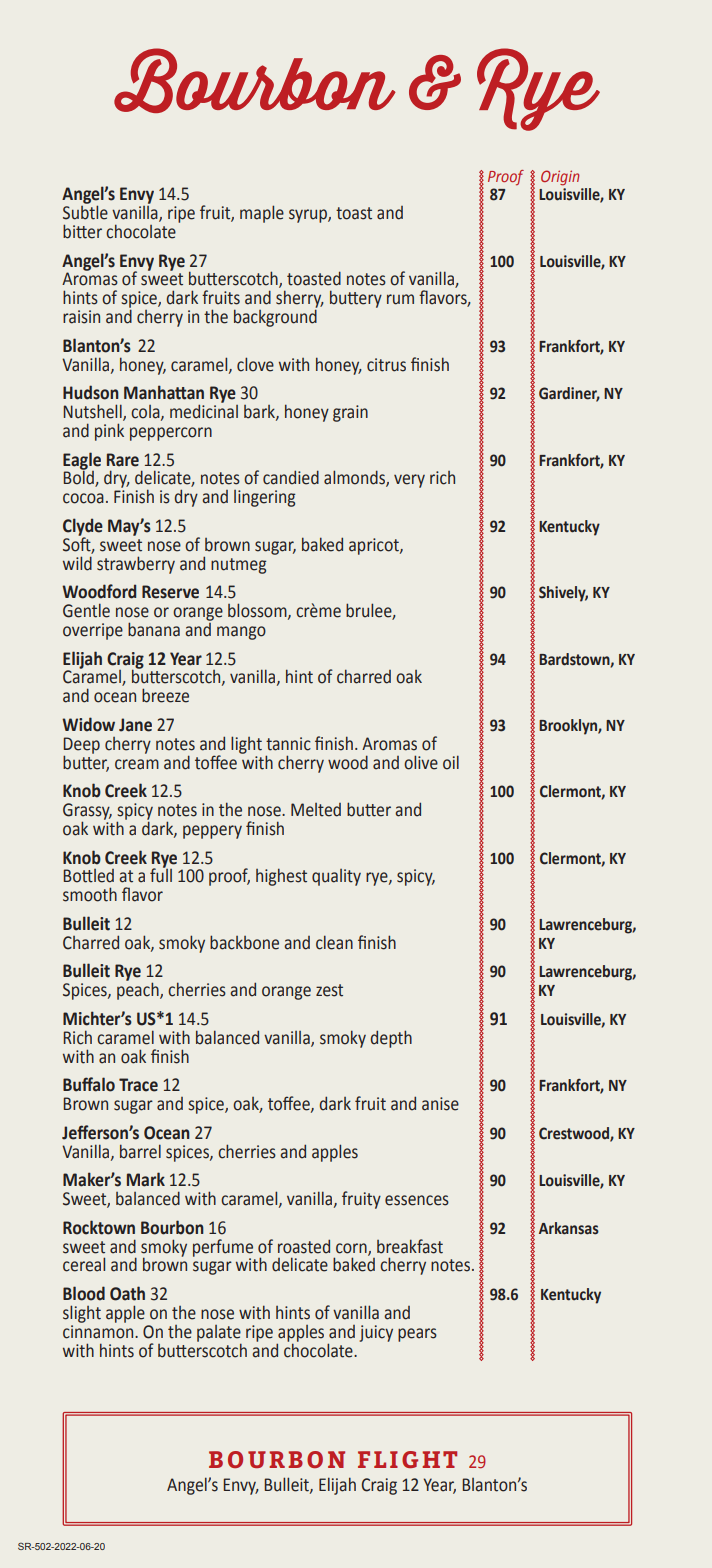  I want to click on Subtle, so click(85, 211).
